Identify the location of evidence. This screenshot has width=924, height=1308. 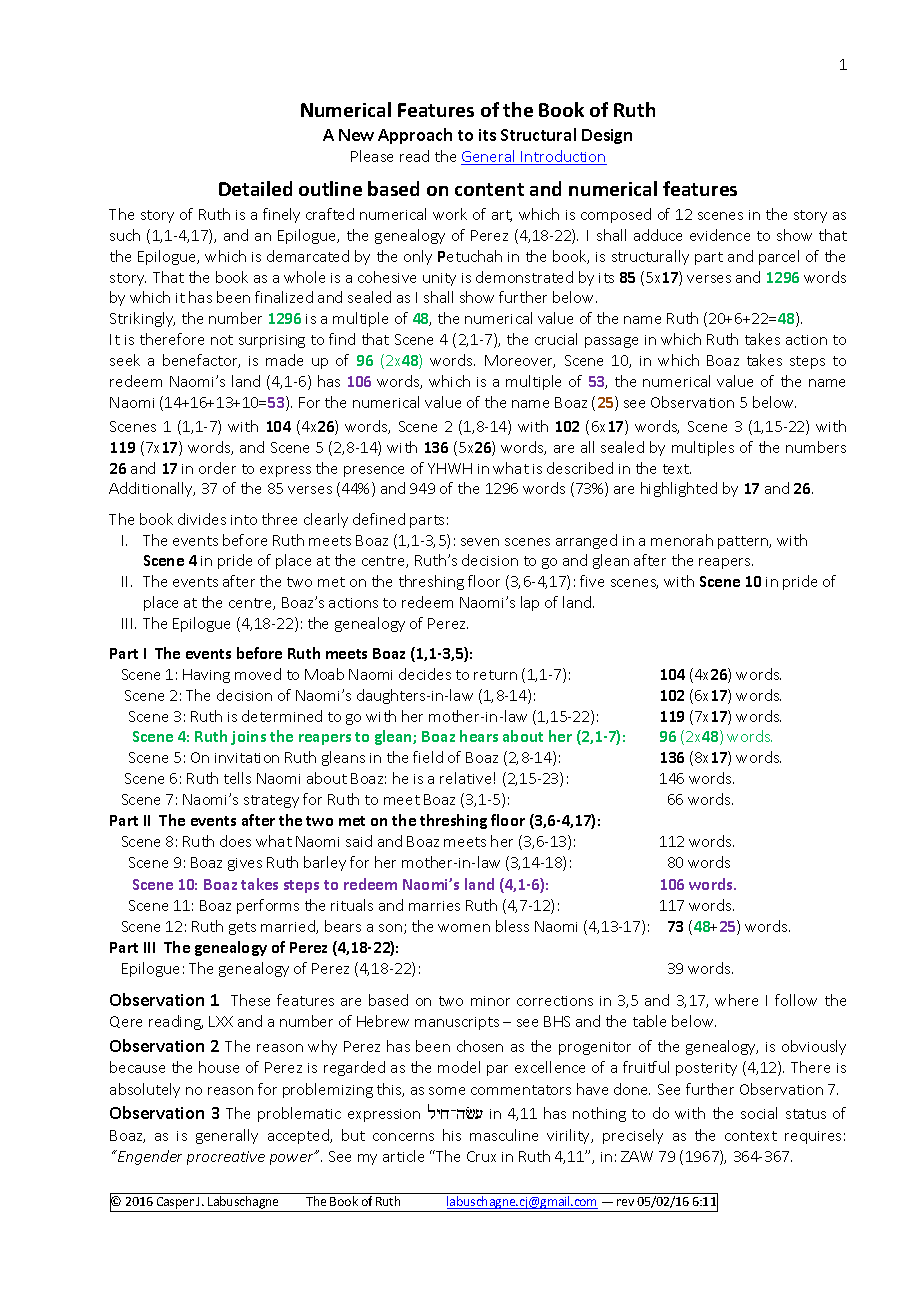
(720, 235).
